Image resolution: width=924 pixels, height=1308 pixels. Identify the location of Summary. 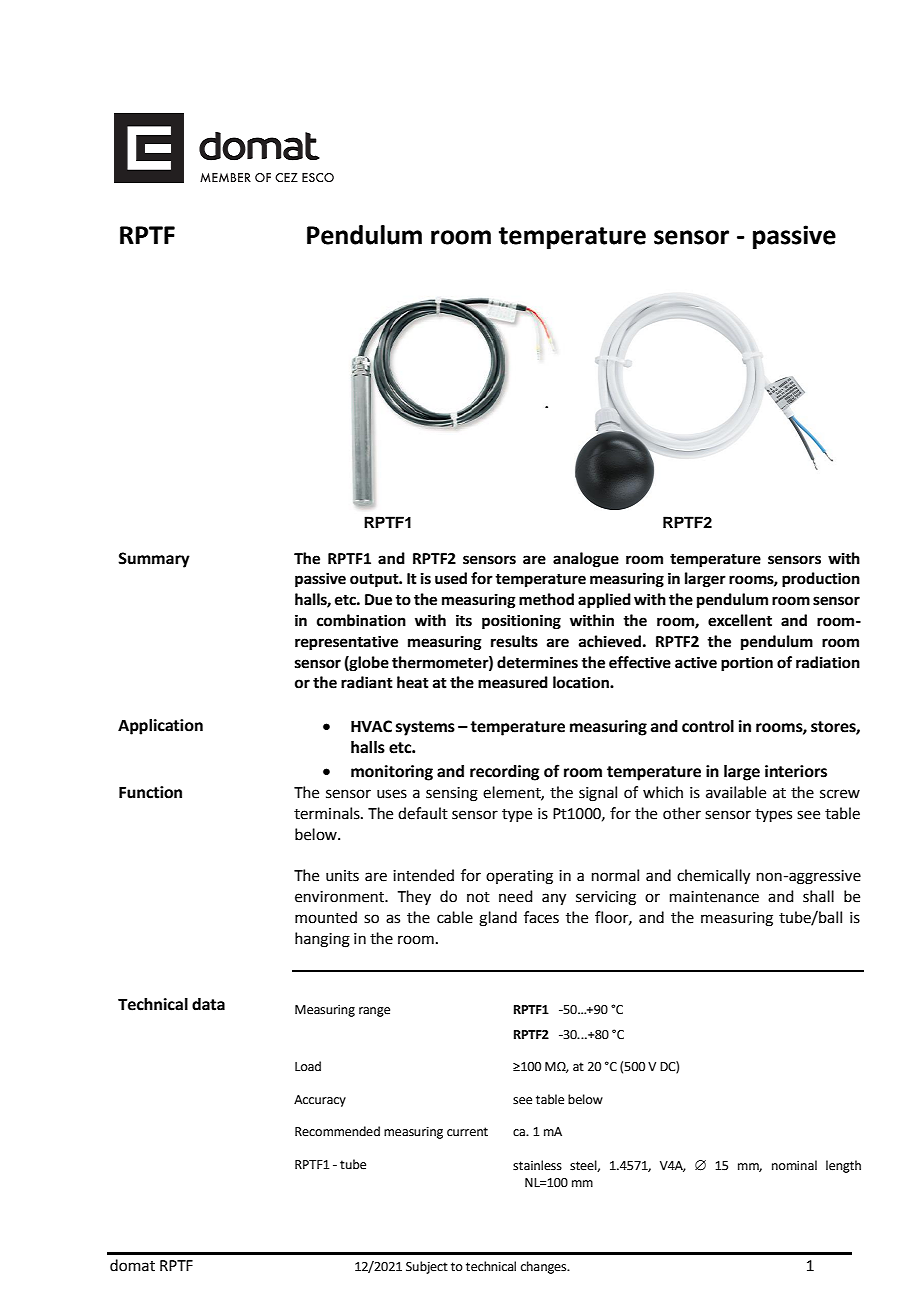
(154, 560).
